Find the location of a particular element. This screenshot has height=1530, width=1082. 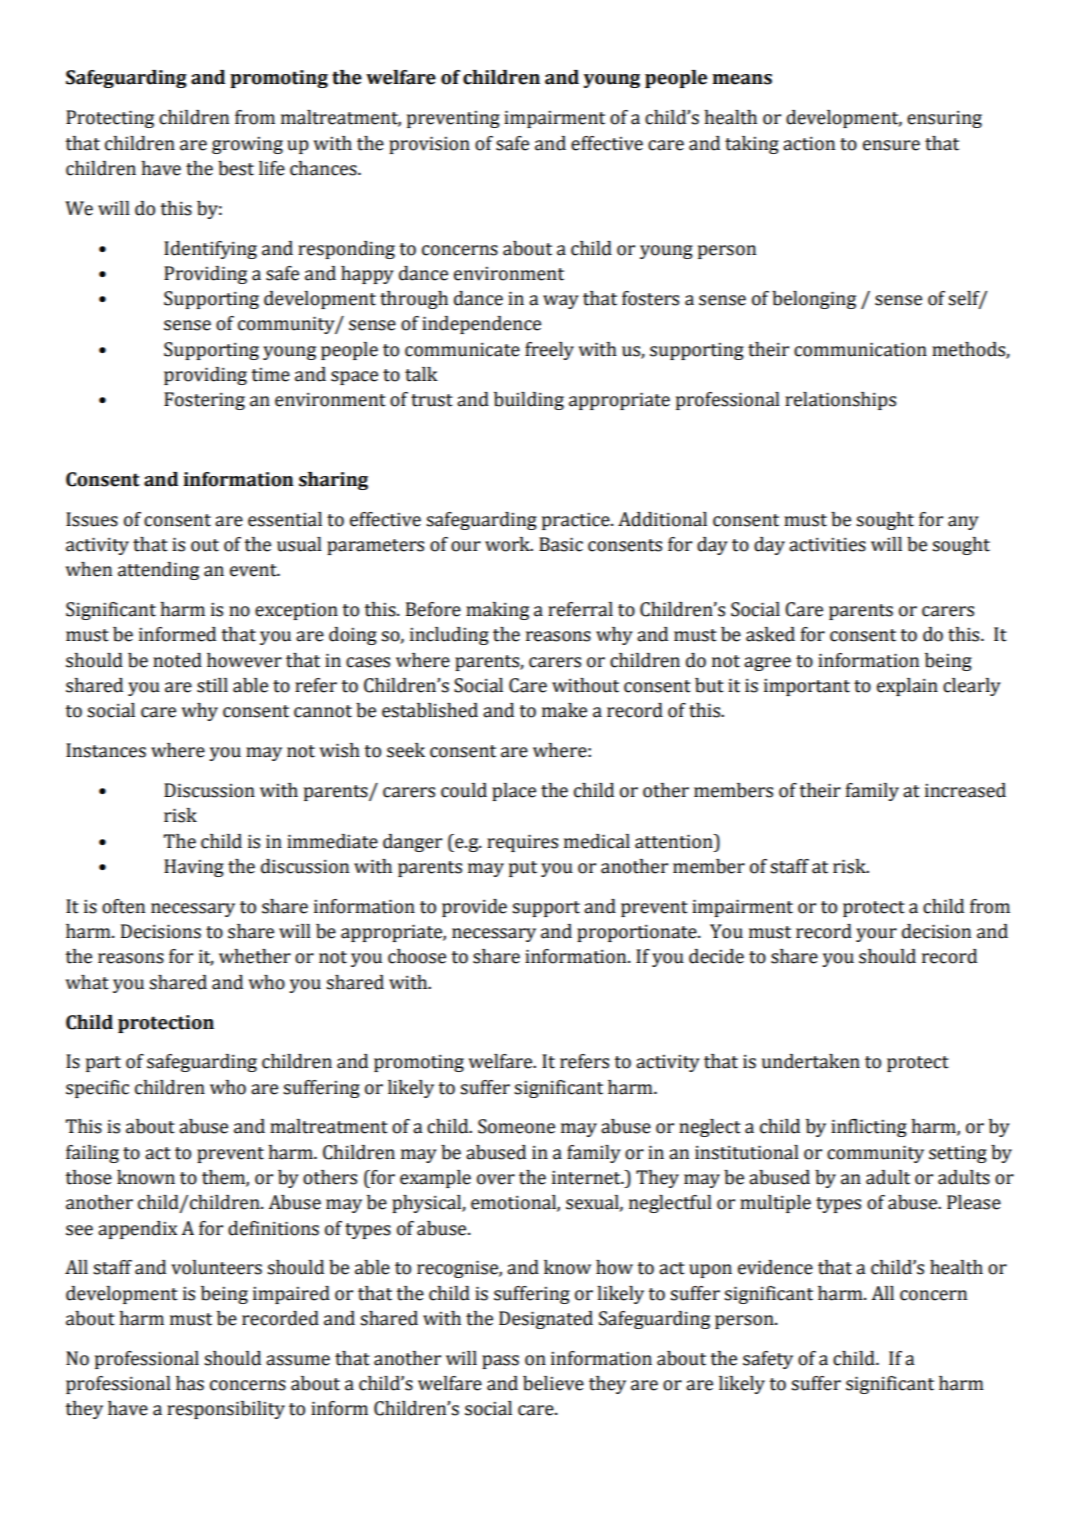

attending is located at coordinates (158, 571).
